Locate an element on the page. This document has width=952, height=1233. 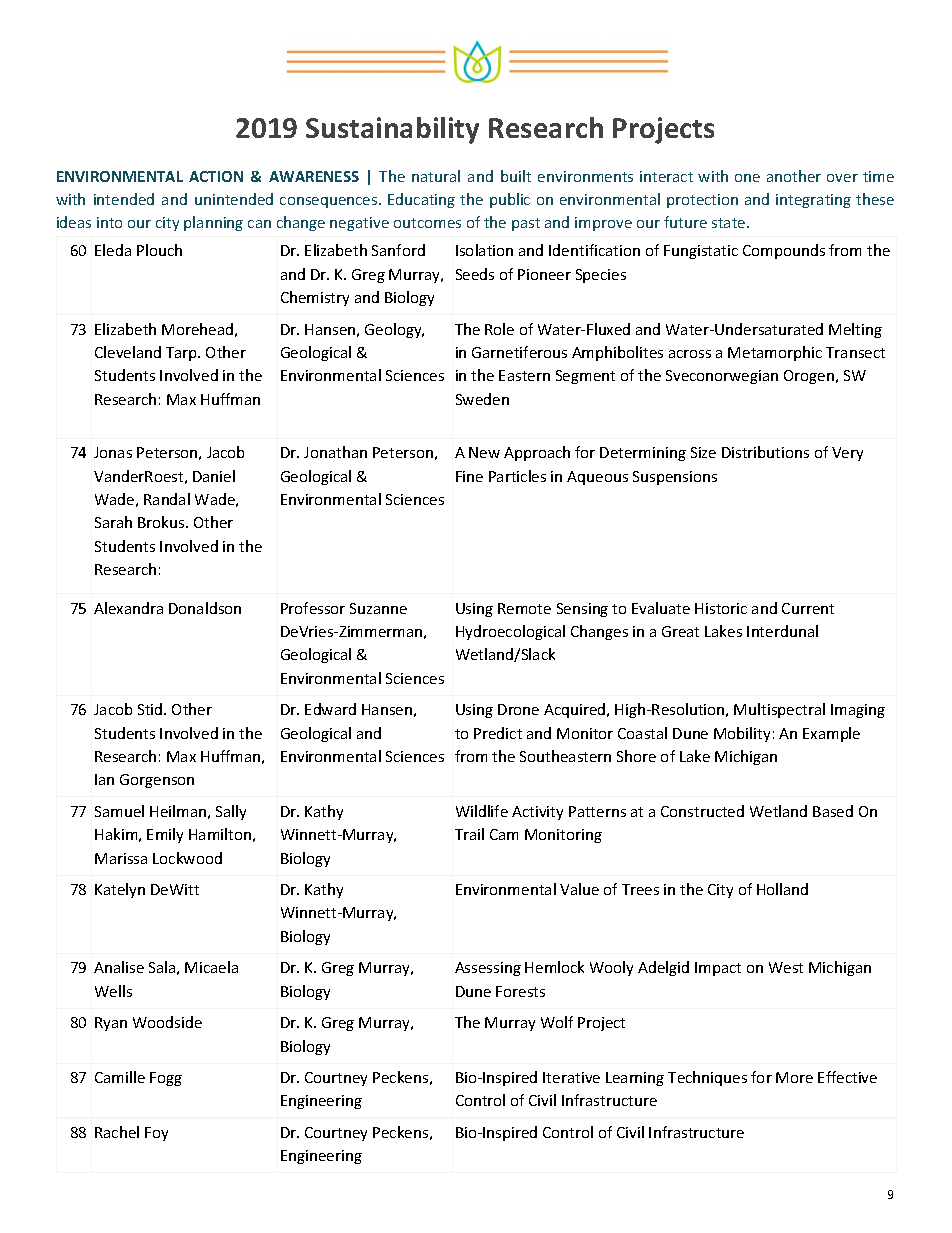
Iterative is located at coordinates (571, 1077).
